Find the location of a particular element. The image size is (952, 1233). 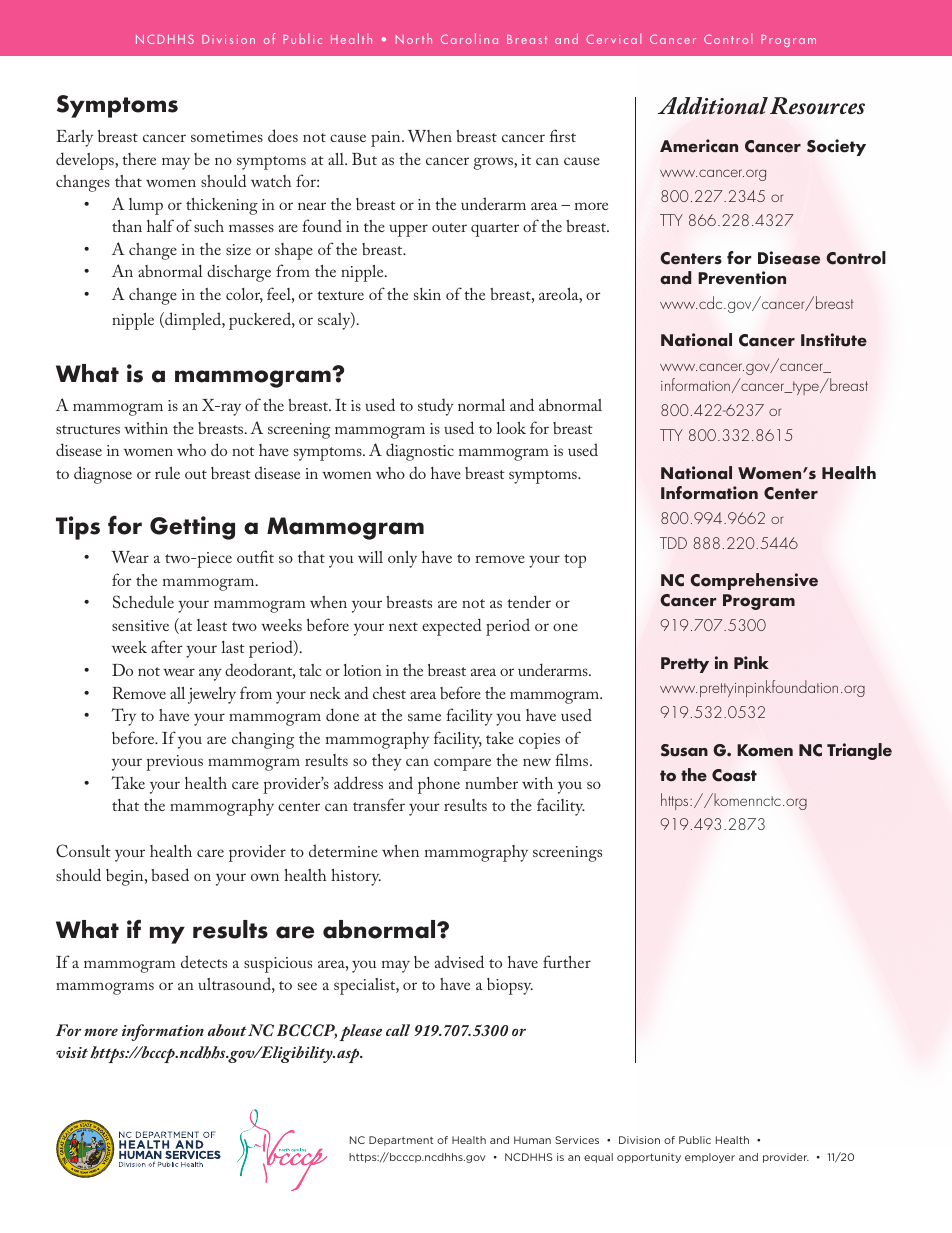

Additional is located at coordinates (713, 106).
